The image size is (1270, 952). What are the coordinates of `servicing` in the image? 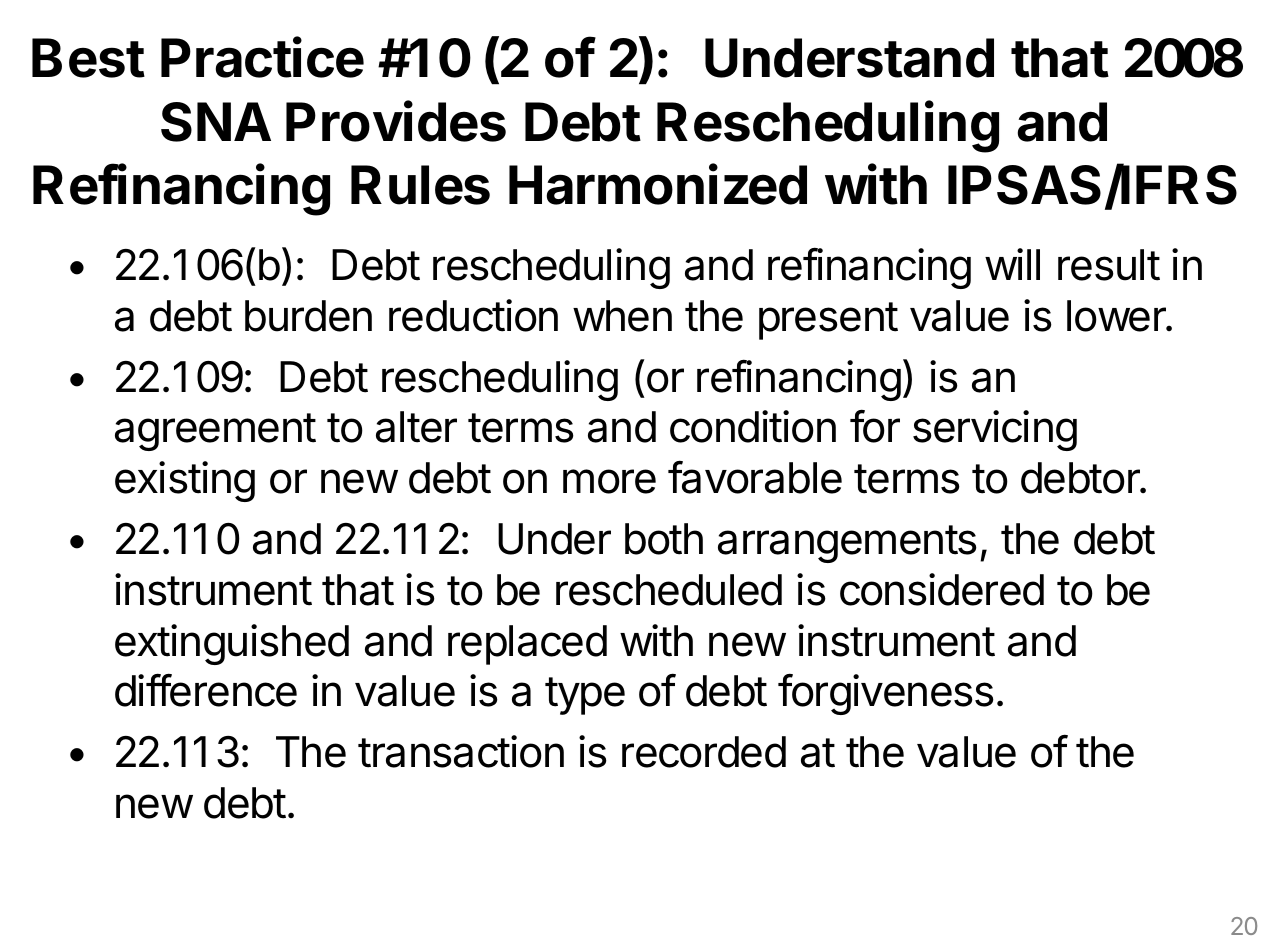 It's located at (995, 430).
